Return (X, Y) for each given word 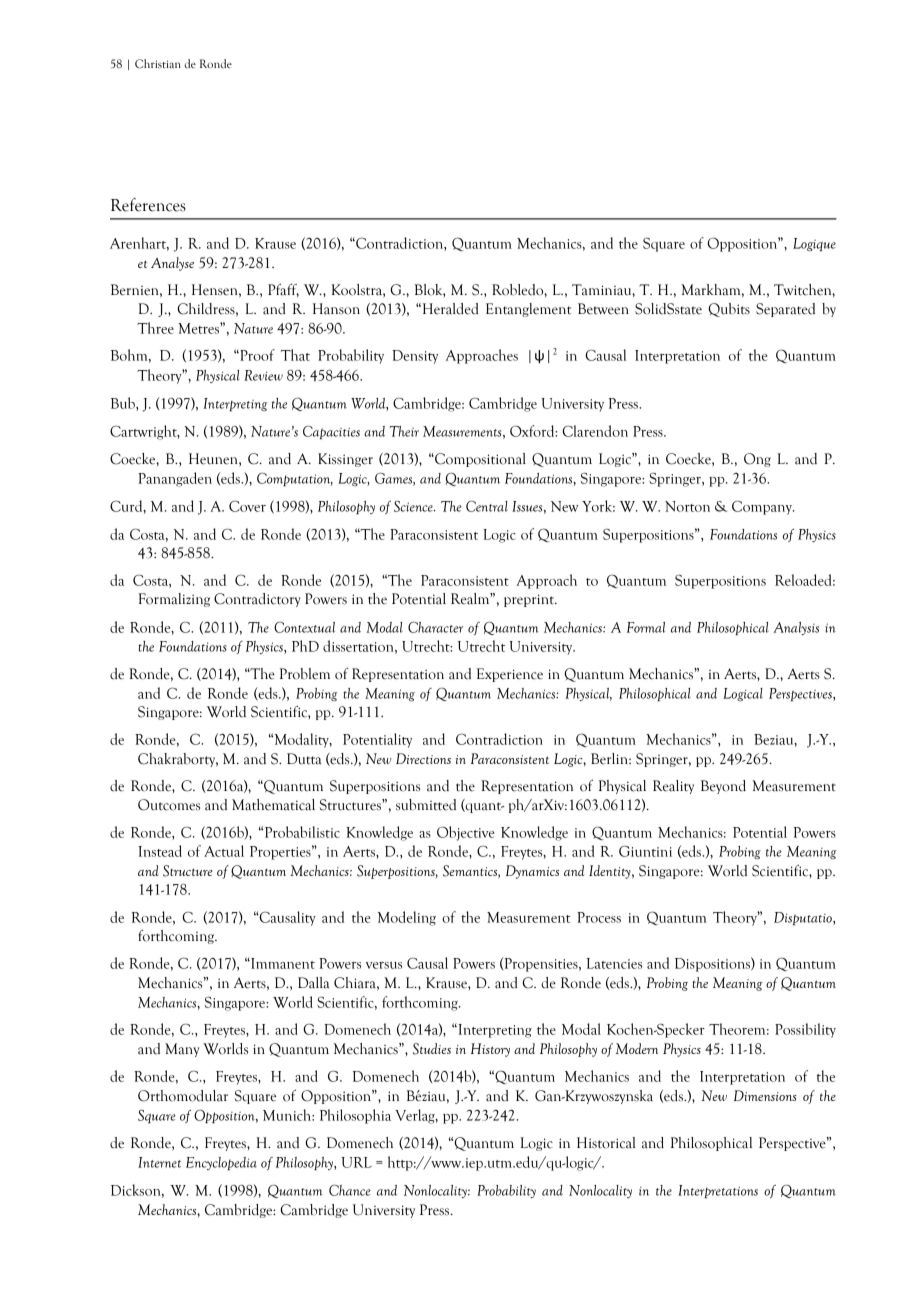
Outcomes (169, 805)
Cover (247, 506)
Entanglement (528, 310)
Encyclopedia (221, 1163)
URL (356, 1162)
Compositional (479, 460)
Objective (466, 833)
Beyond (723, 787)
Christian (158, 64)
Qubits (729, 310)
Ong (757, 460)
